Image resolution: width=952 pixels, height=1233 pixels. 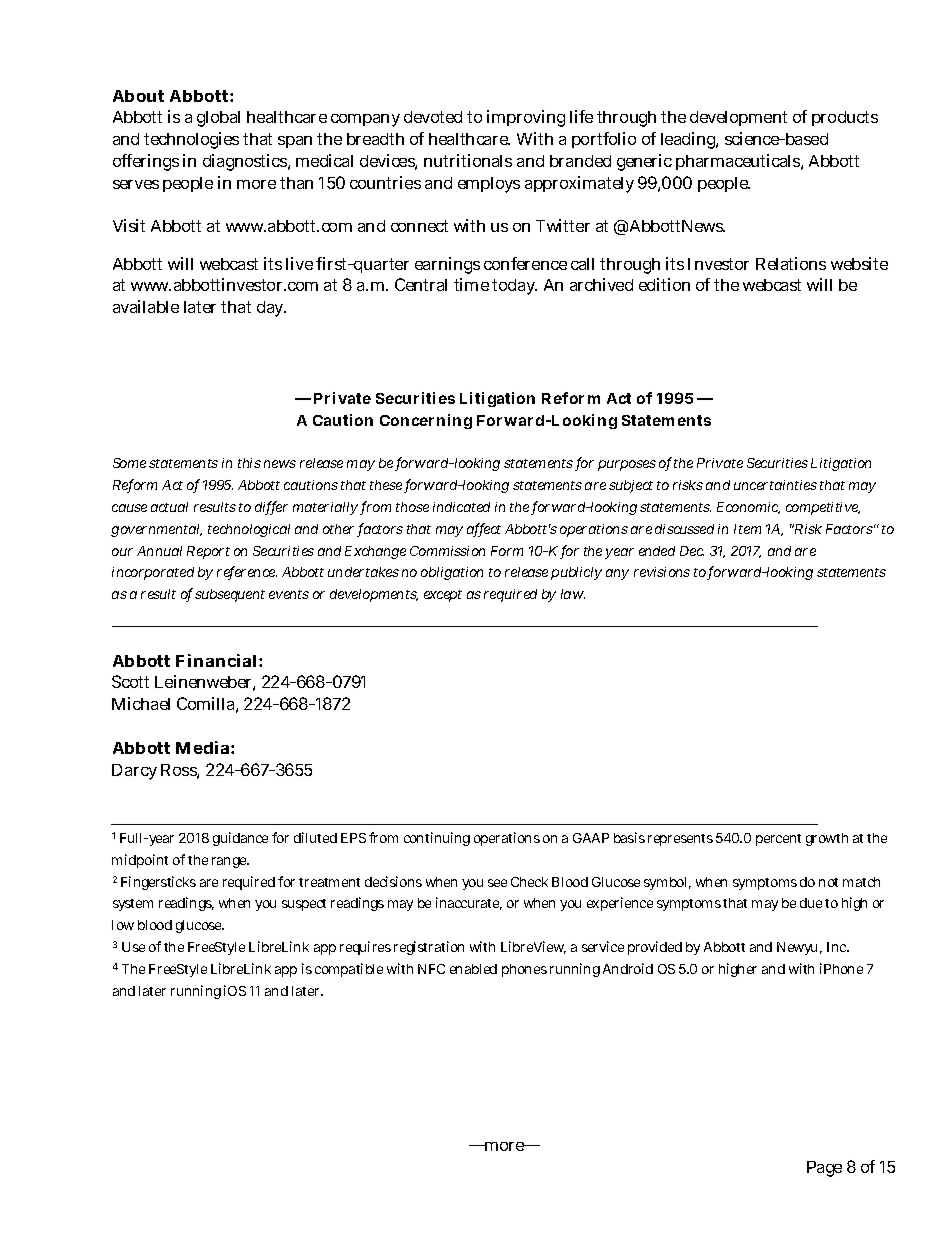 I want to click on products, so click(x=845, y=118).
